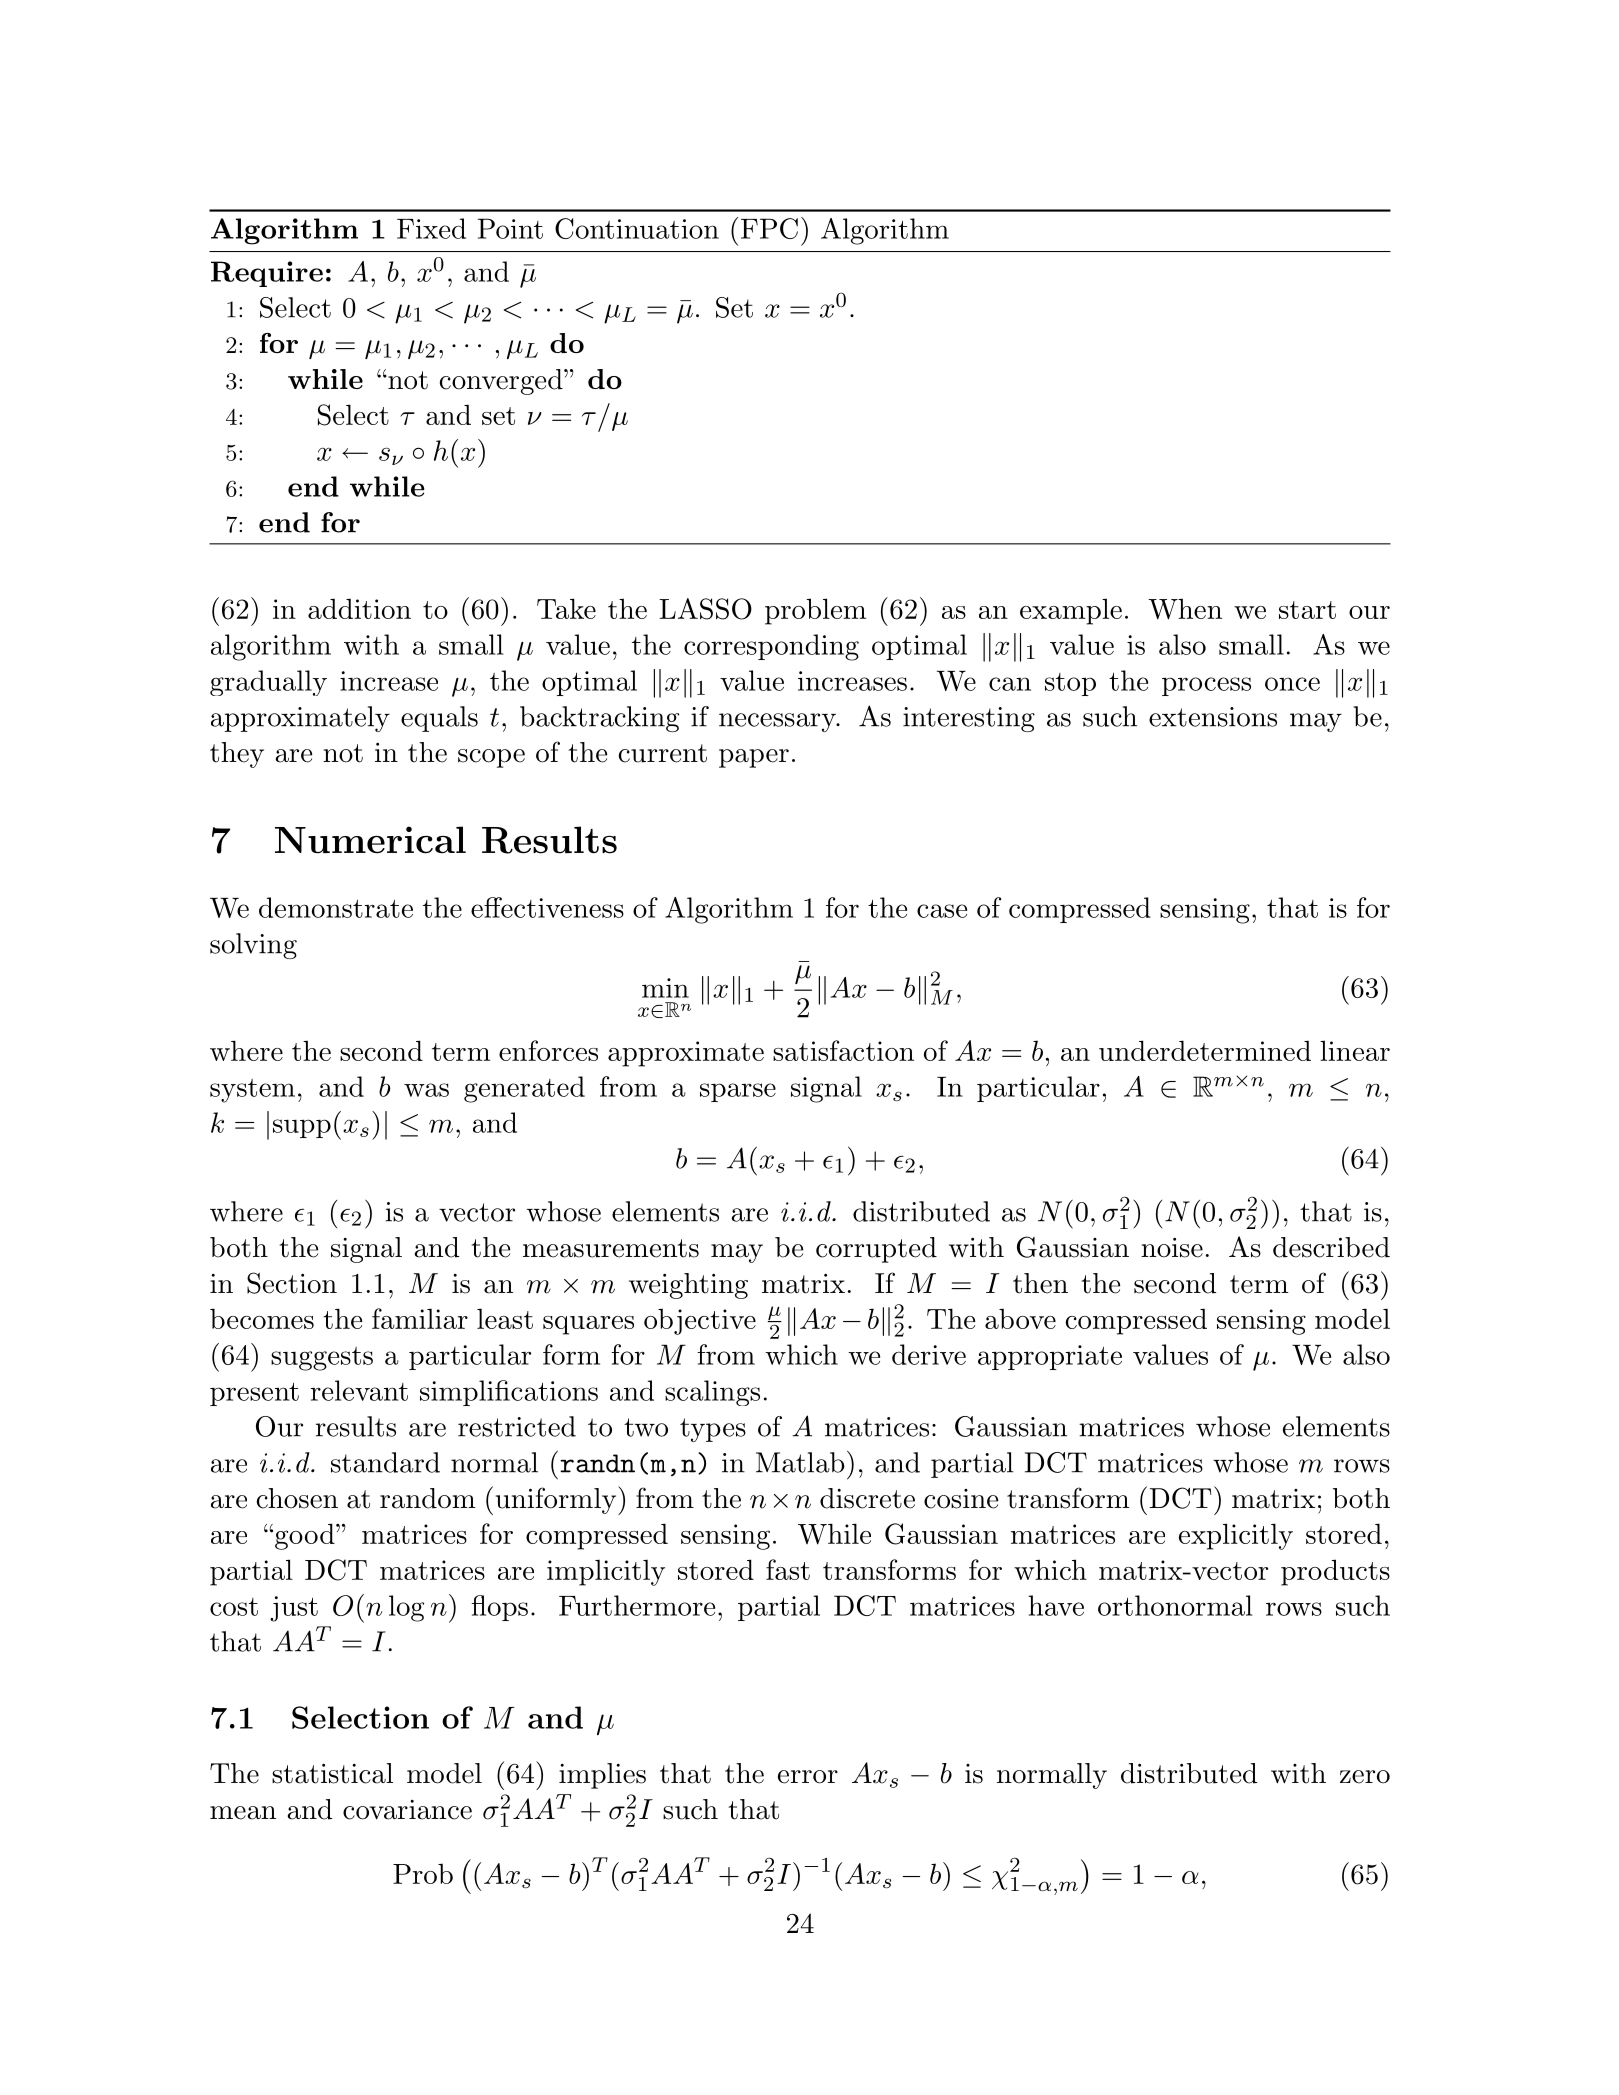 Image resolution: width=1619 pixels, height=2095 pixels. What do you see at coordinates (769, 228) in the image?
I see `FPC` at bounding box center [769, 228].
